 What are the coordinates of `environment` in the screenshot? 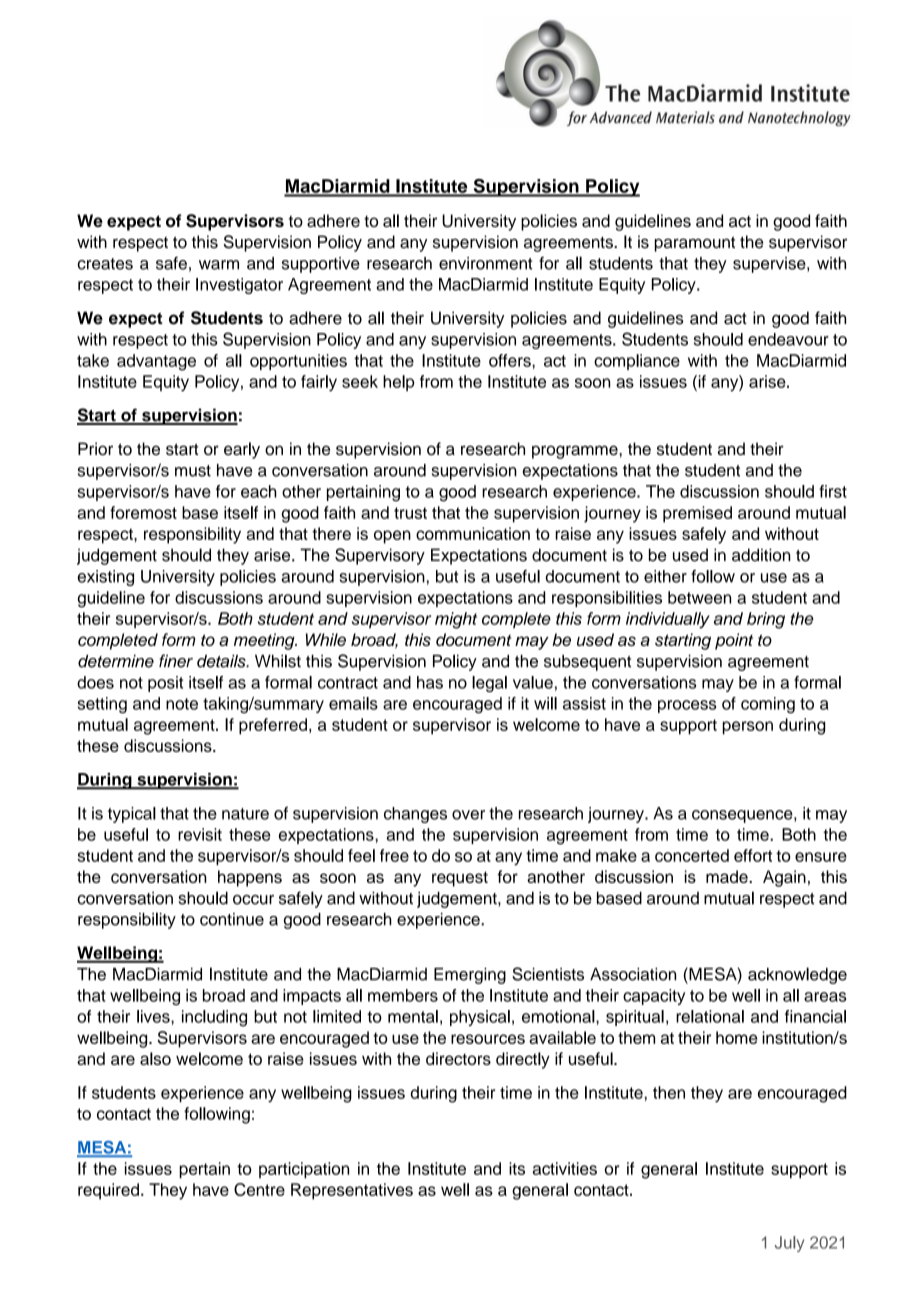 It's located at (485, 263).
